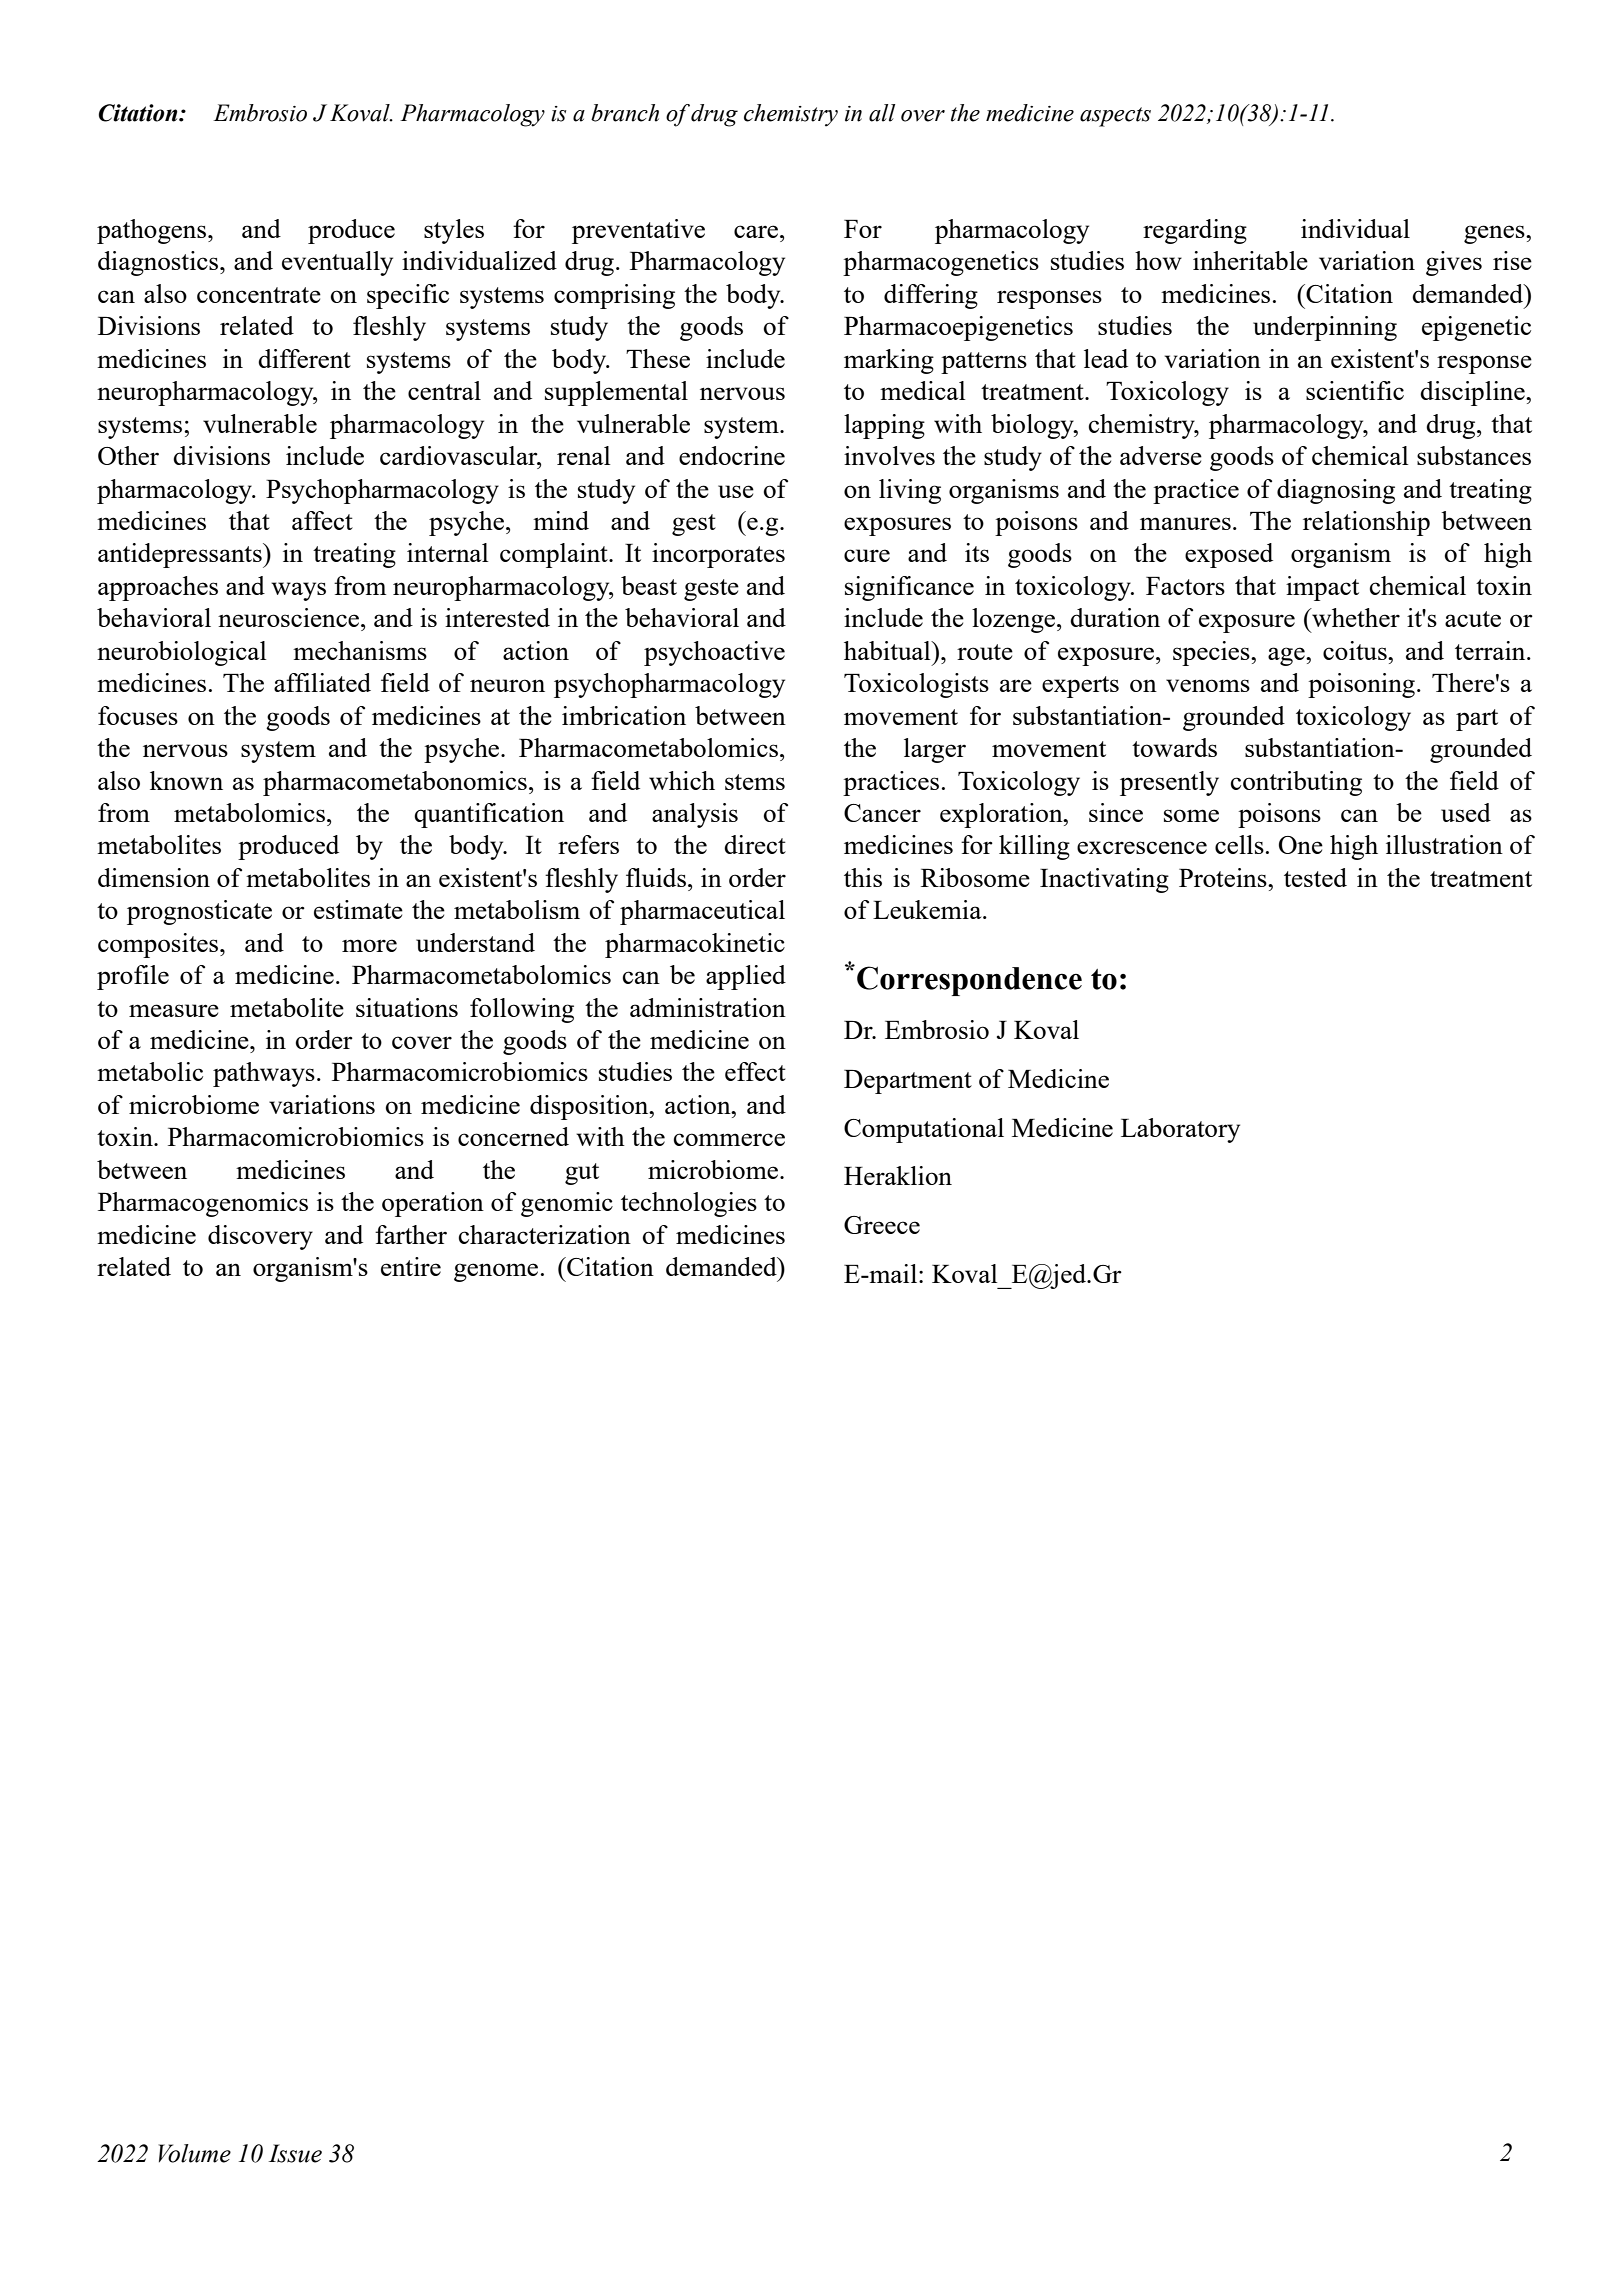 The image size is (1610, 2276). I want to click on Issue, so click(295, 2153).
